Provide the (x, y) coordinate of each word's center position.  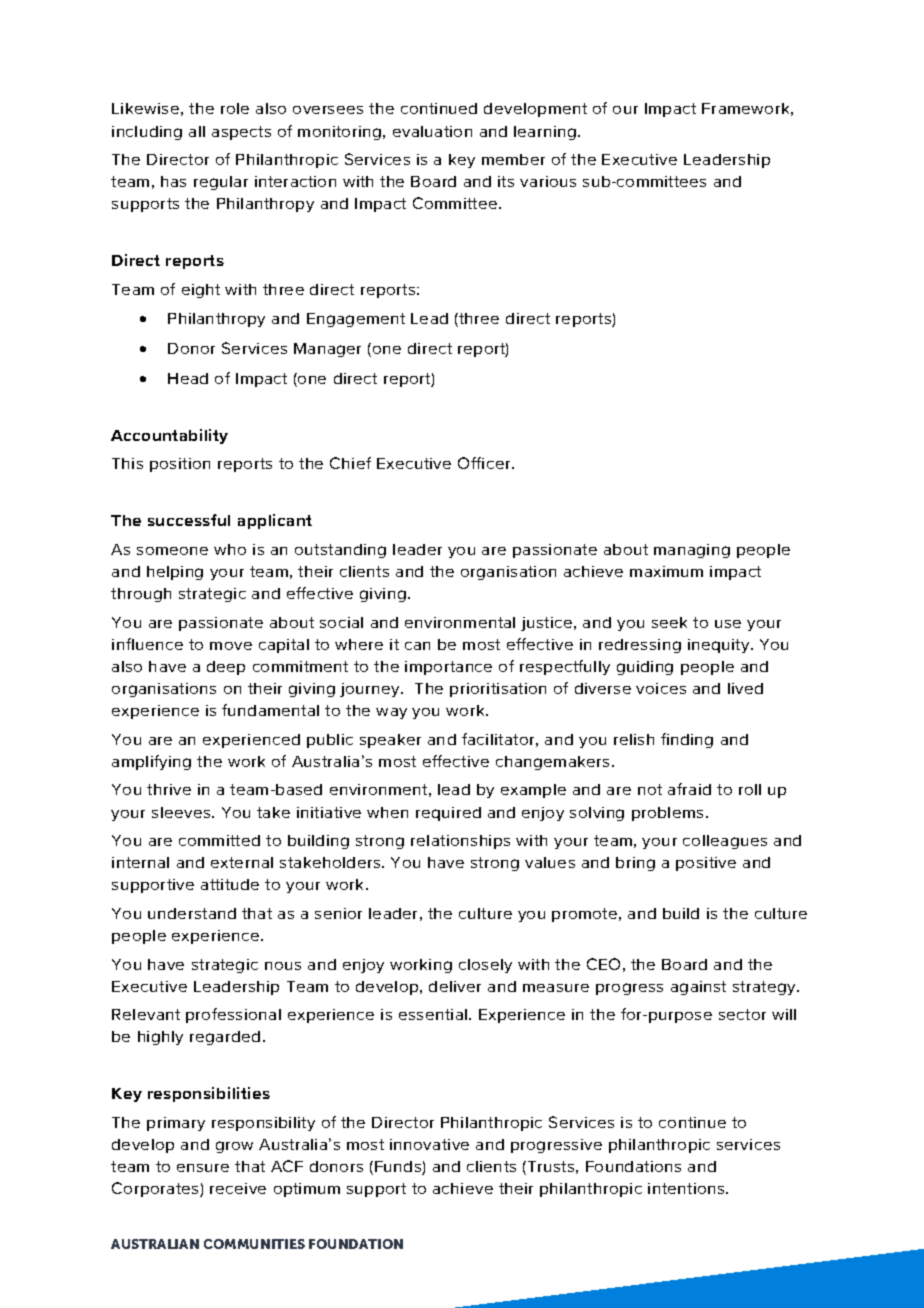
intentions (687, 1188)
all (197, 131)
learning (545, 133)
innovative (429, 1144)
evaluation (432, 131)
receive (238, 1188)
